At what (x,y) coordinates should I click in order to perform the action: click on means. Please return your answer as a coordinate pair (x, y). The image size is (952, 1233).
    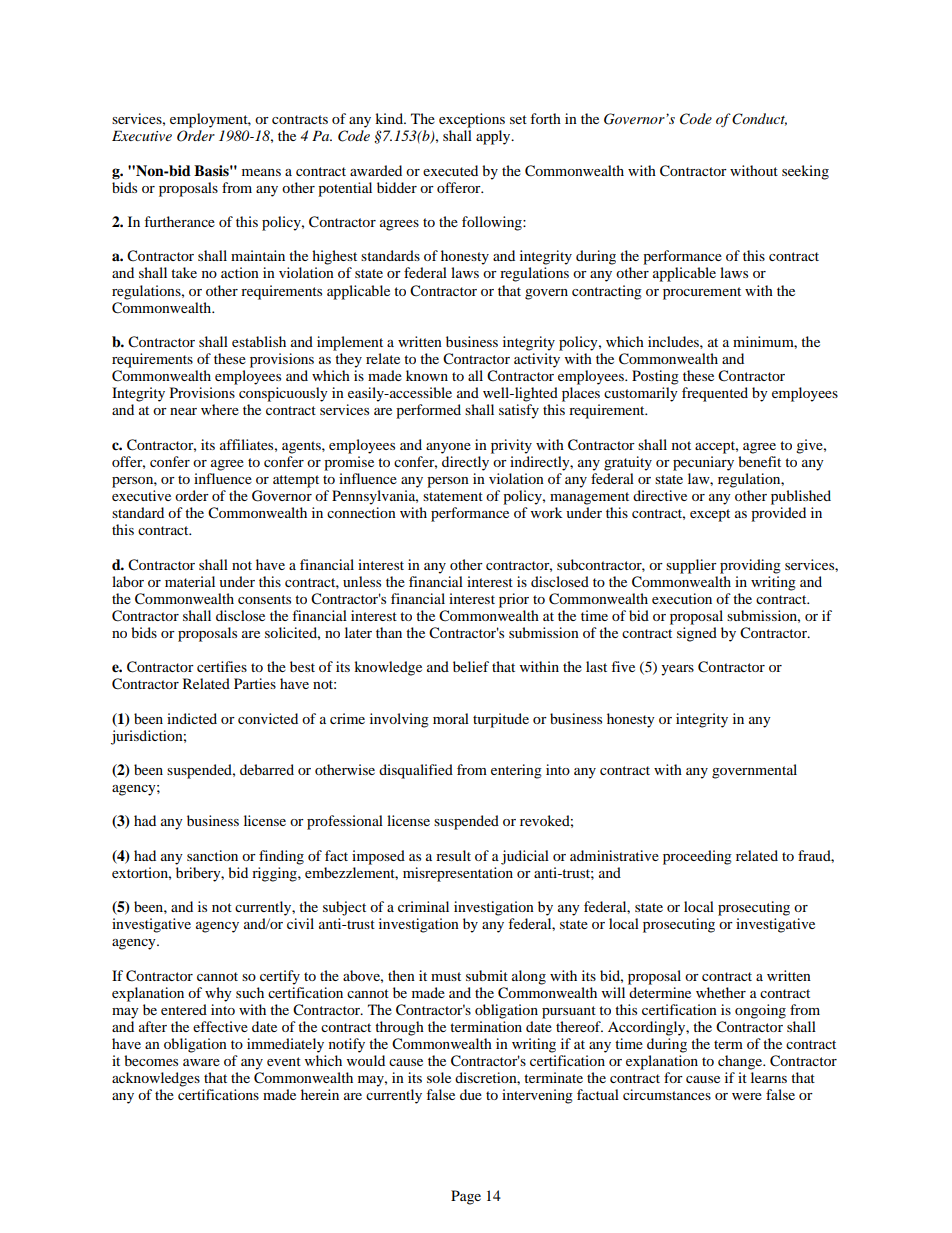
    Looking at the image, I should click on (261, 172).
